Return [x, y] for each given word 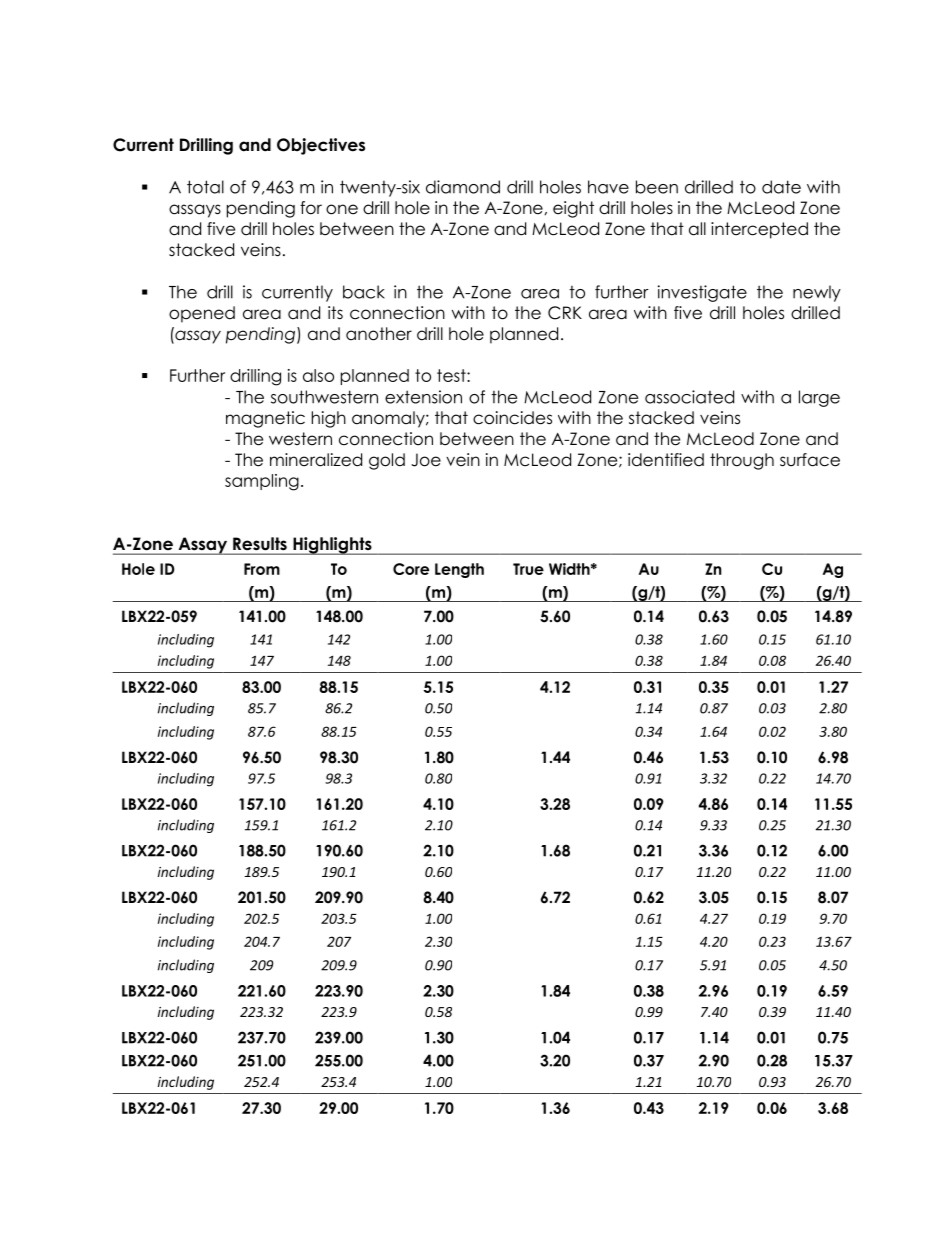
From [262, 569]
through [742, 461]
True [528, 569]
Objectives [321, 146]
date [781, 187]
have [608, 187]
